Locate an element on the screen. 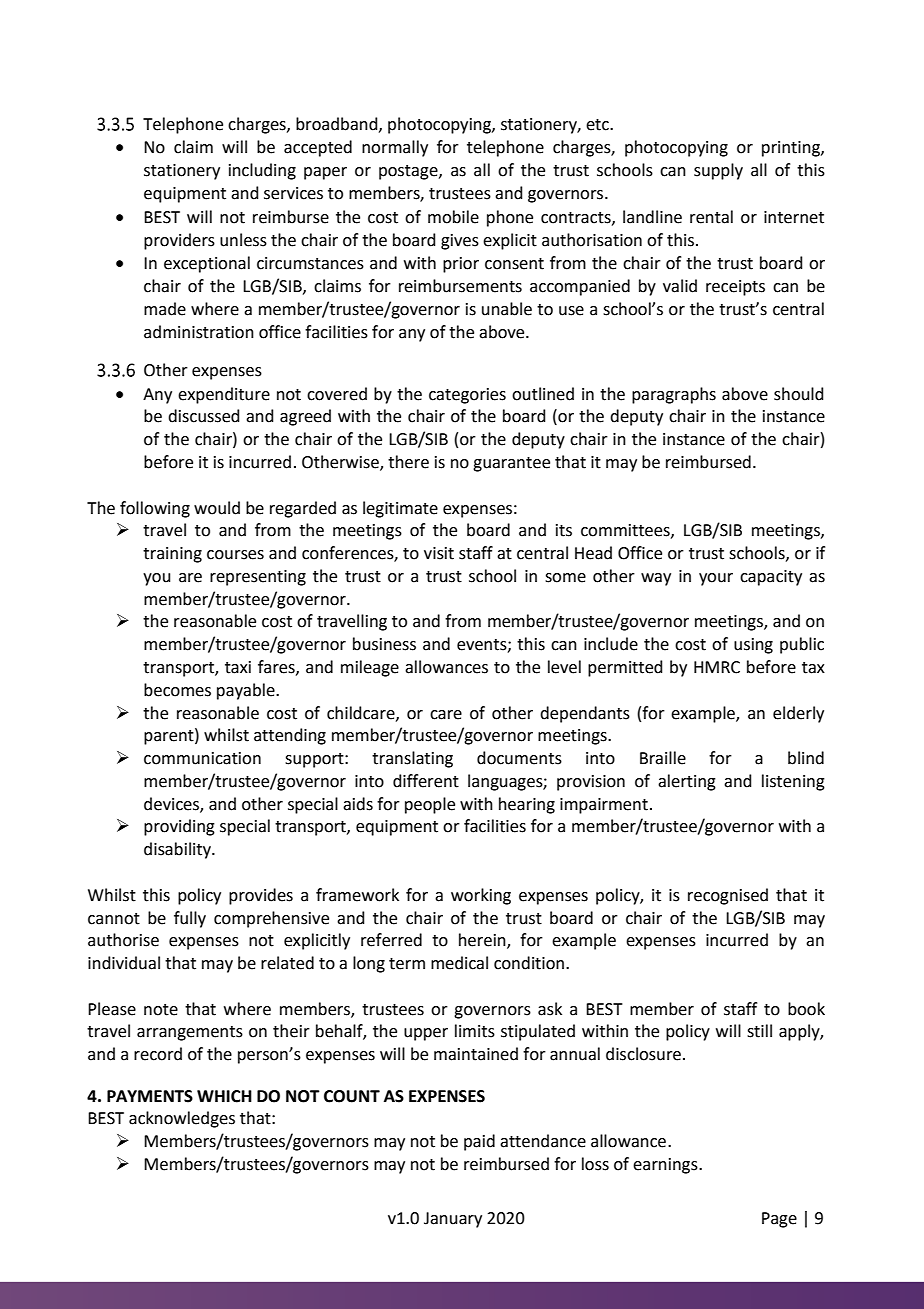 The width and height of the screenshot is (924, 1309). your is located at coordinates (716, 579).
